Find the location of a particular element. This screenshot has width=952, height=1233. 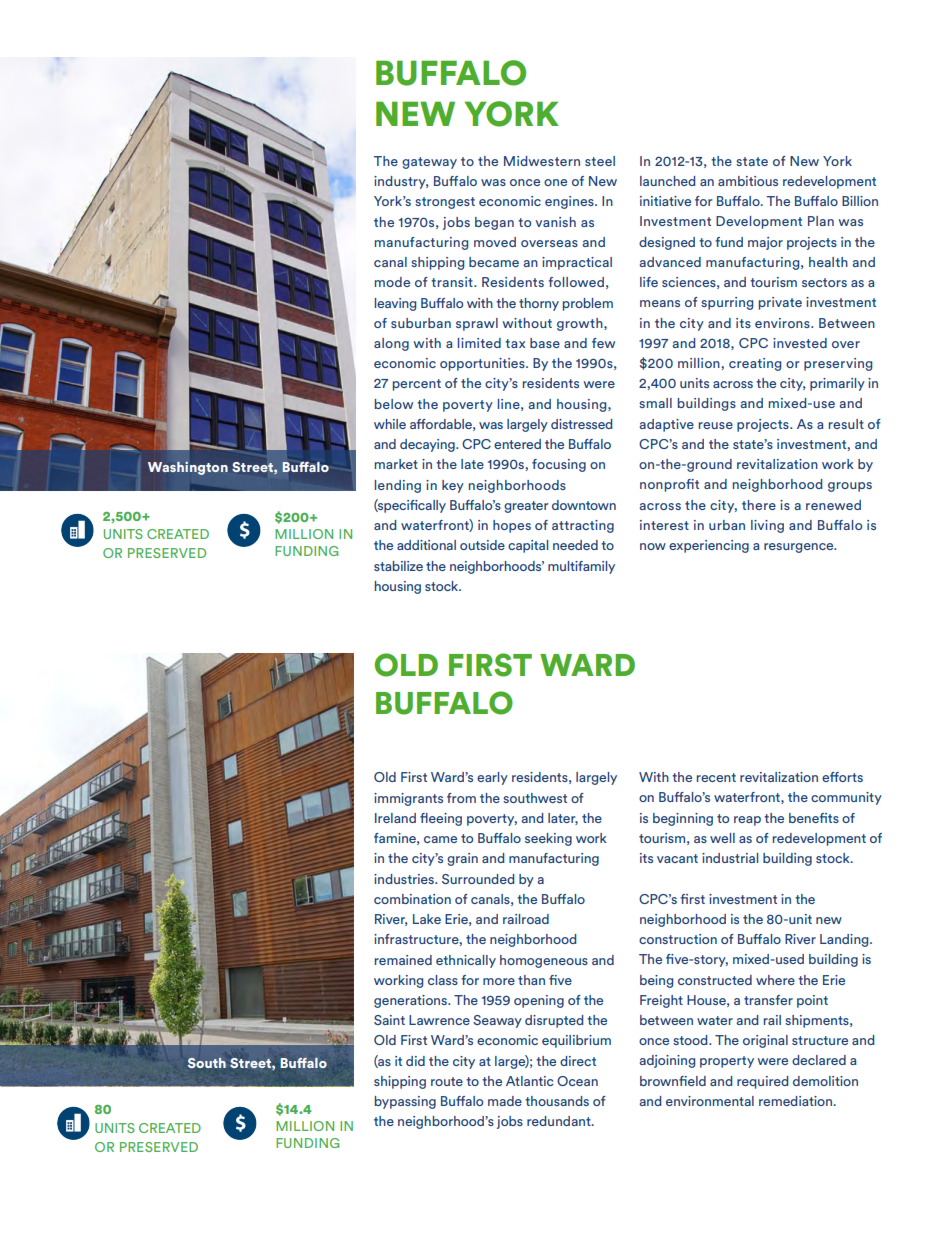

Surrounded is located at coordinates (478, 879).
